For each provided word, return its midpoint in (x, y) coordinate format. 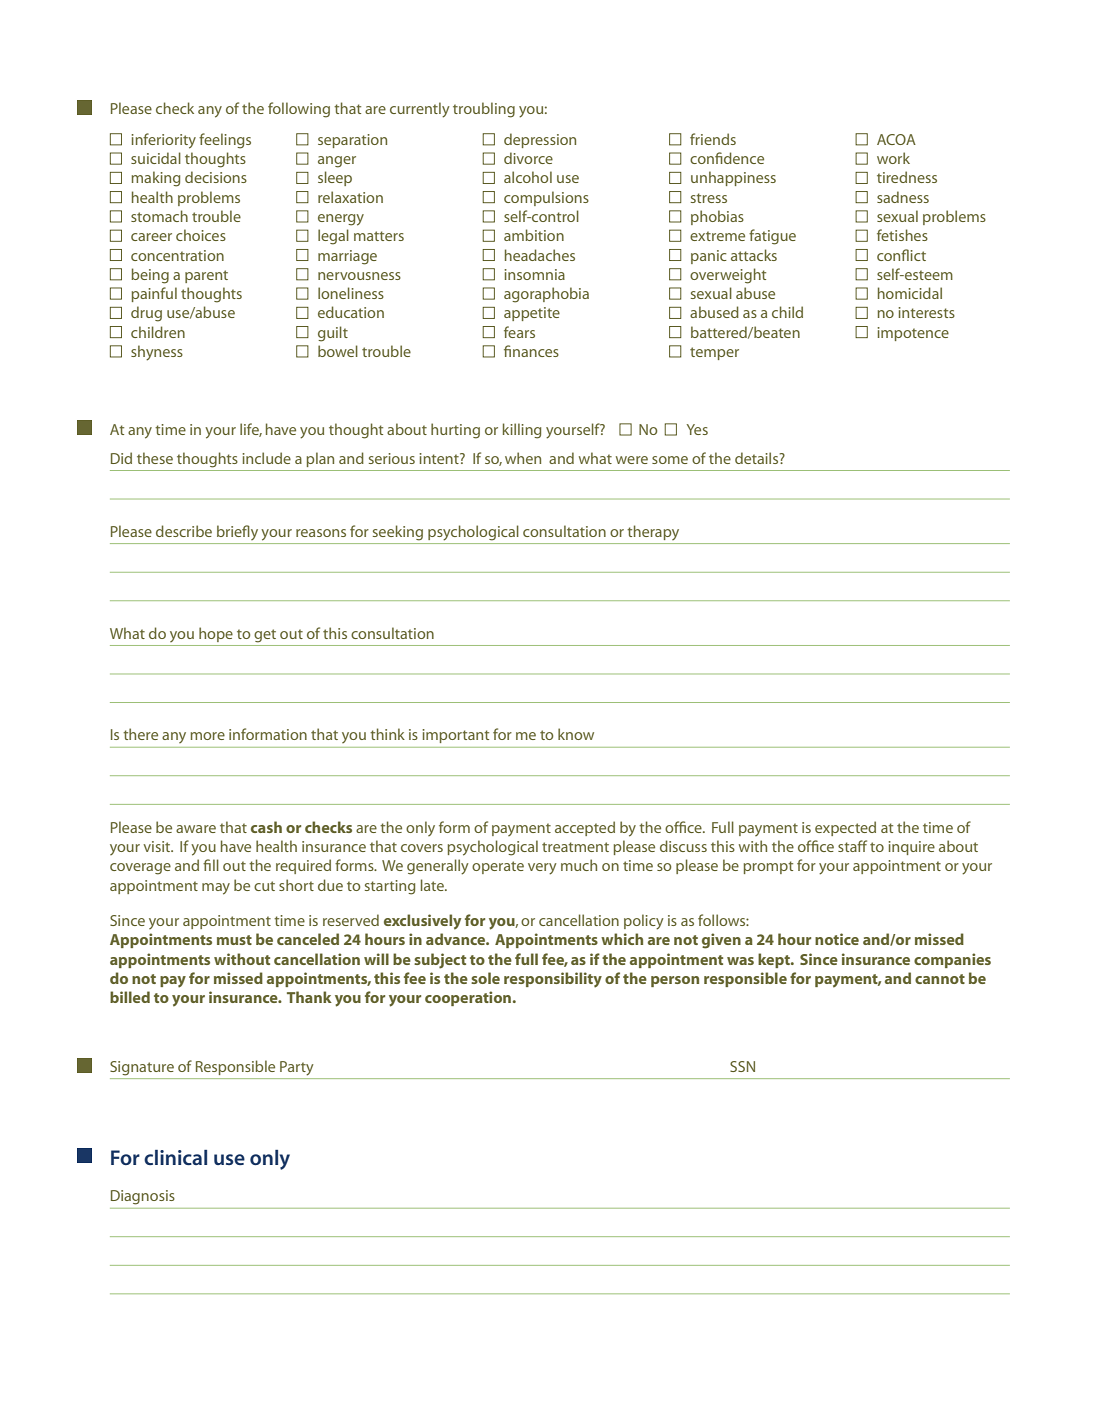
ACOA (896, 139)
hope (216, 634)
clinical (175, 1157)
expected (845, 828)
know (576, 734)
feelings (225, 141)
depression (540, 140)
